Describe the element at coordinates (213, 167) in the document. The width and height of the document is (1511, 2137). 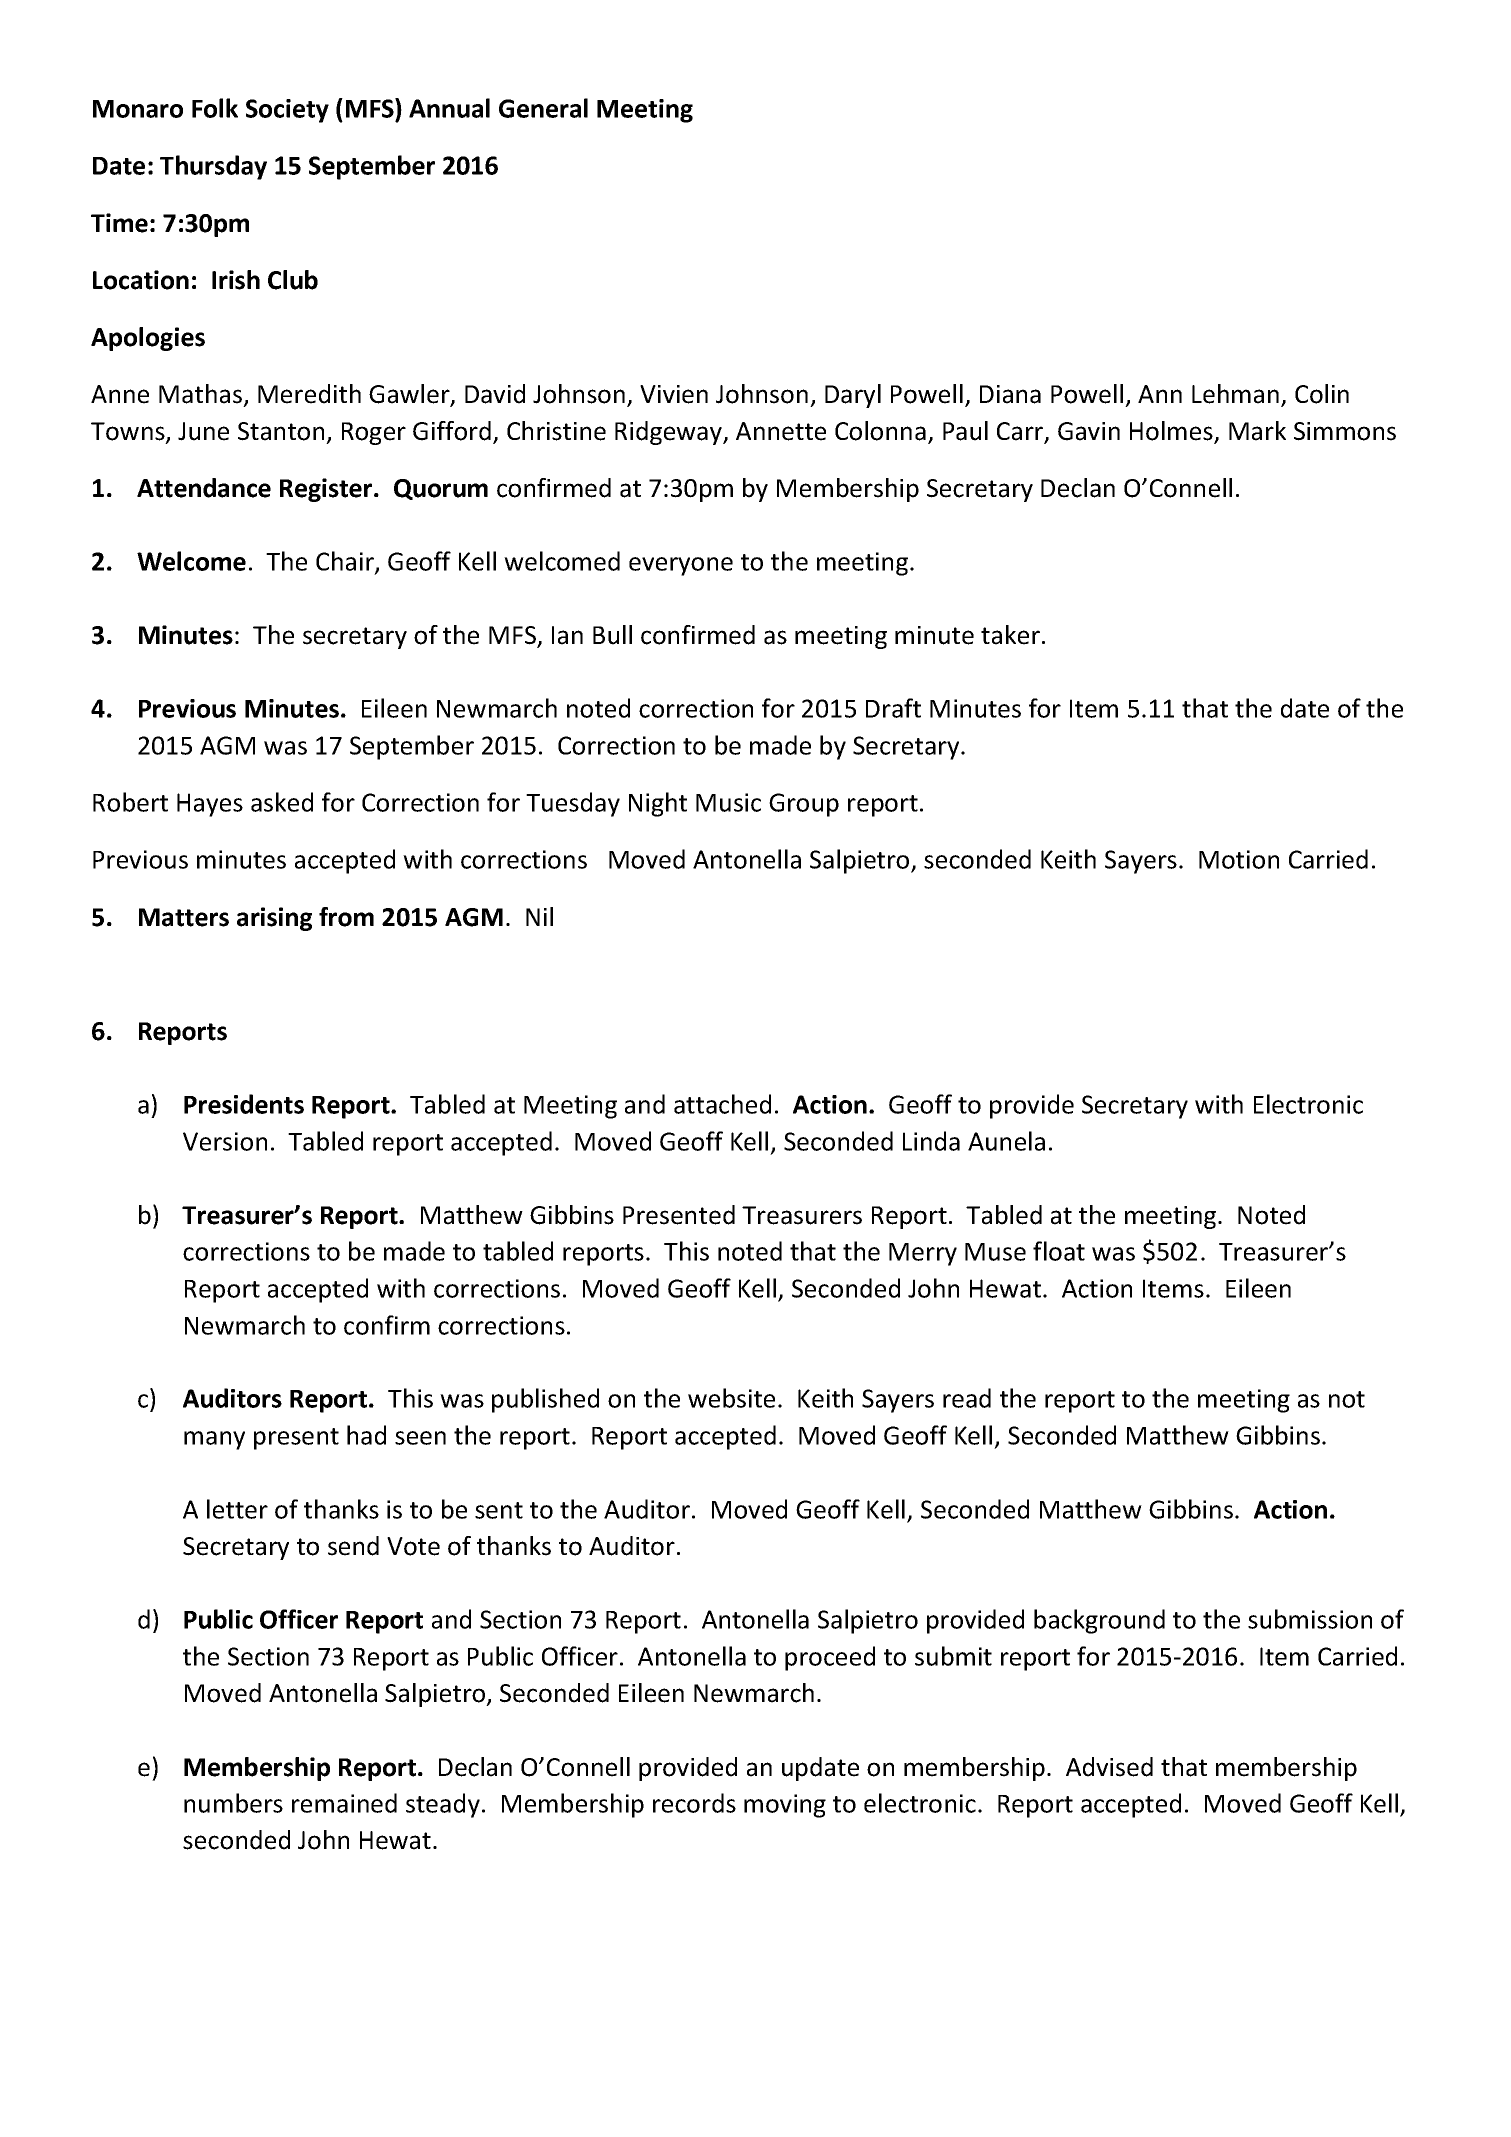
I see `Thursday` at that location.
